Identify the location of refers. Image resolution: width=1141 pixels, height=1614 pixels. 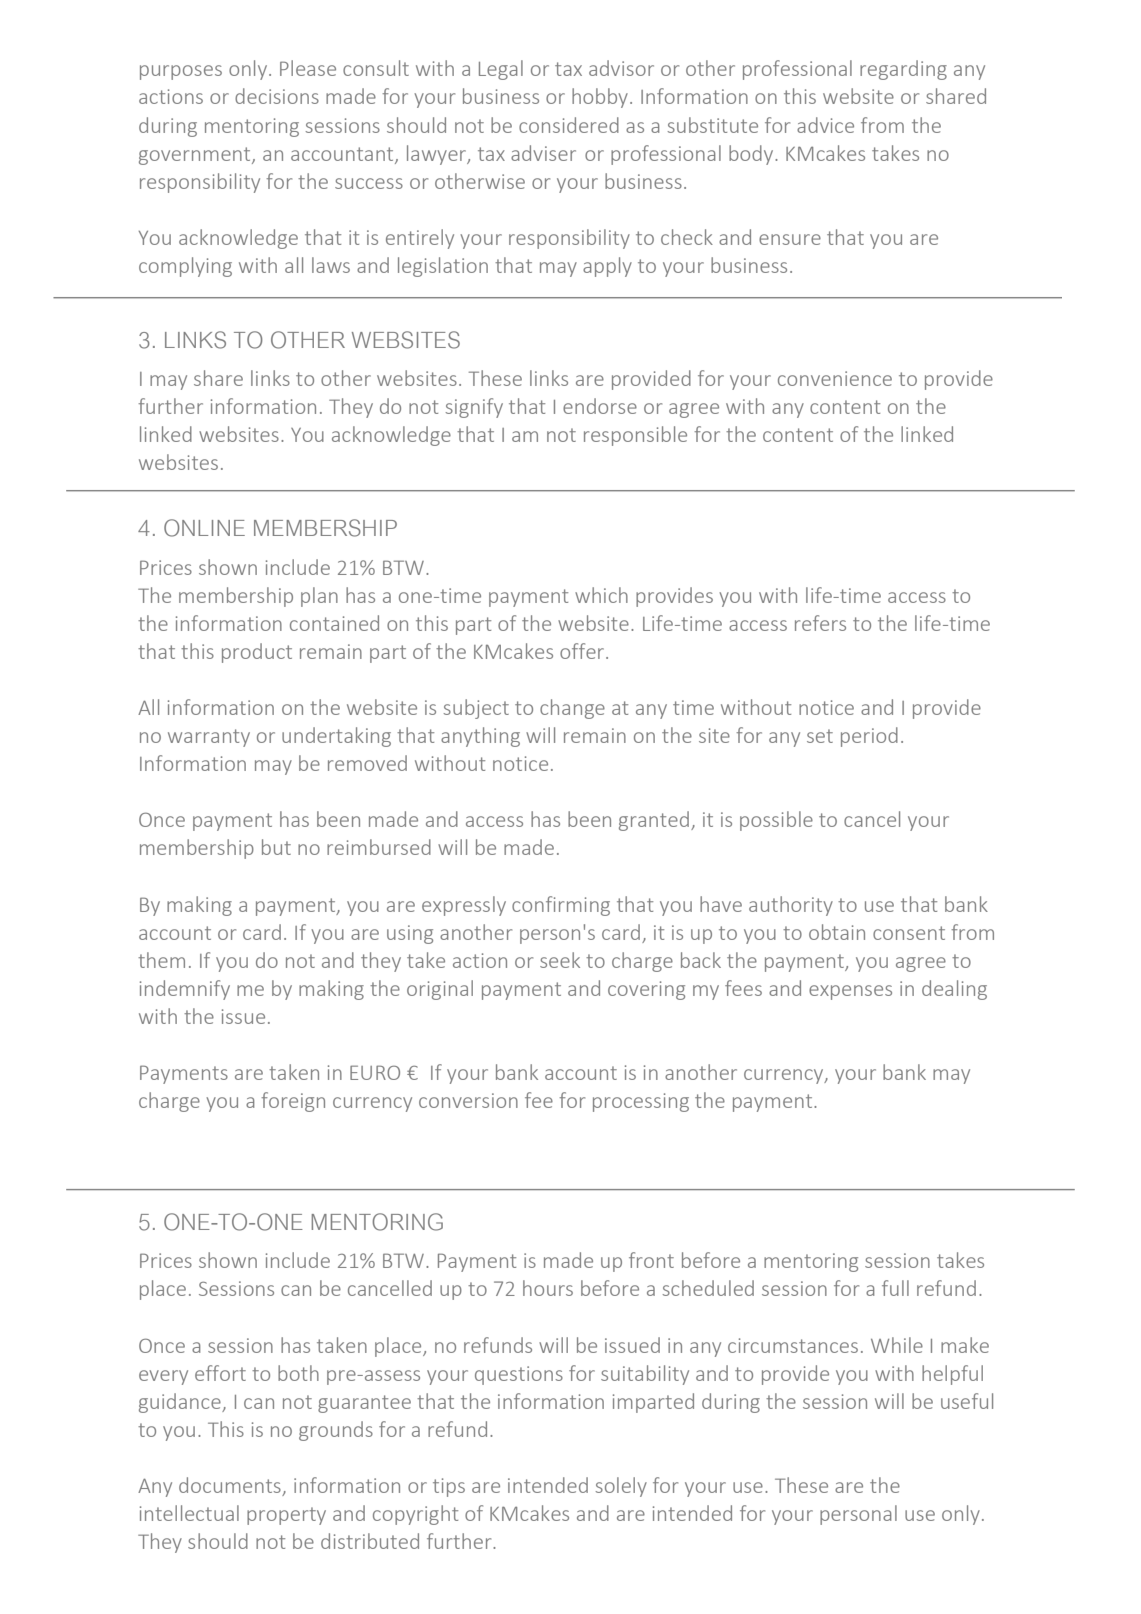
(820, 623).
